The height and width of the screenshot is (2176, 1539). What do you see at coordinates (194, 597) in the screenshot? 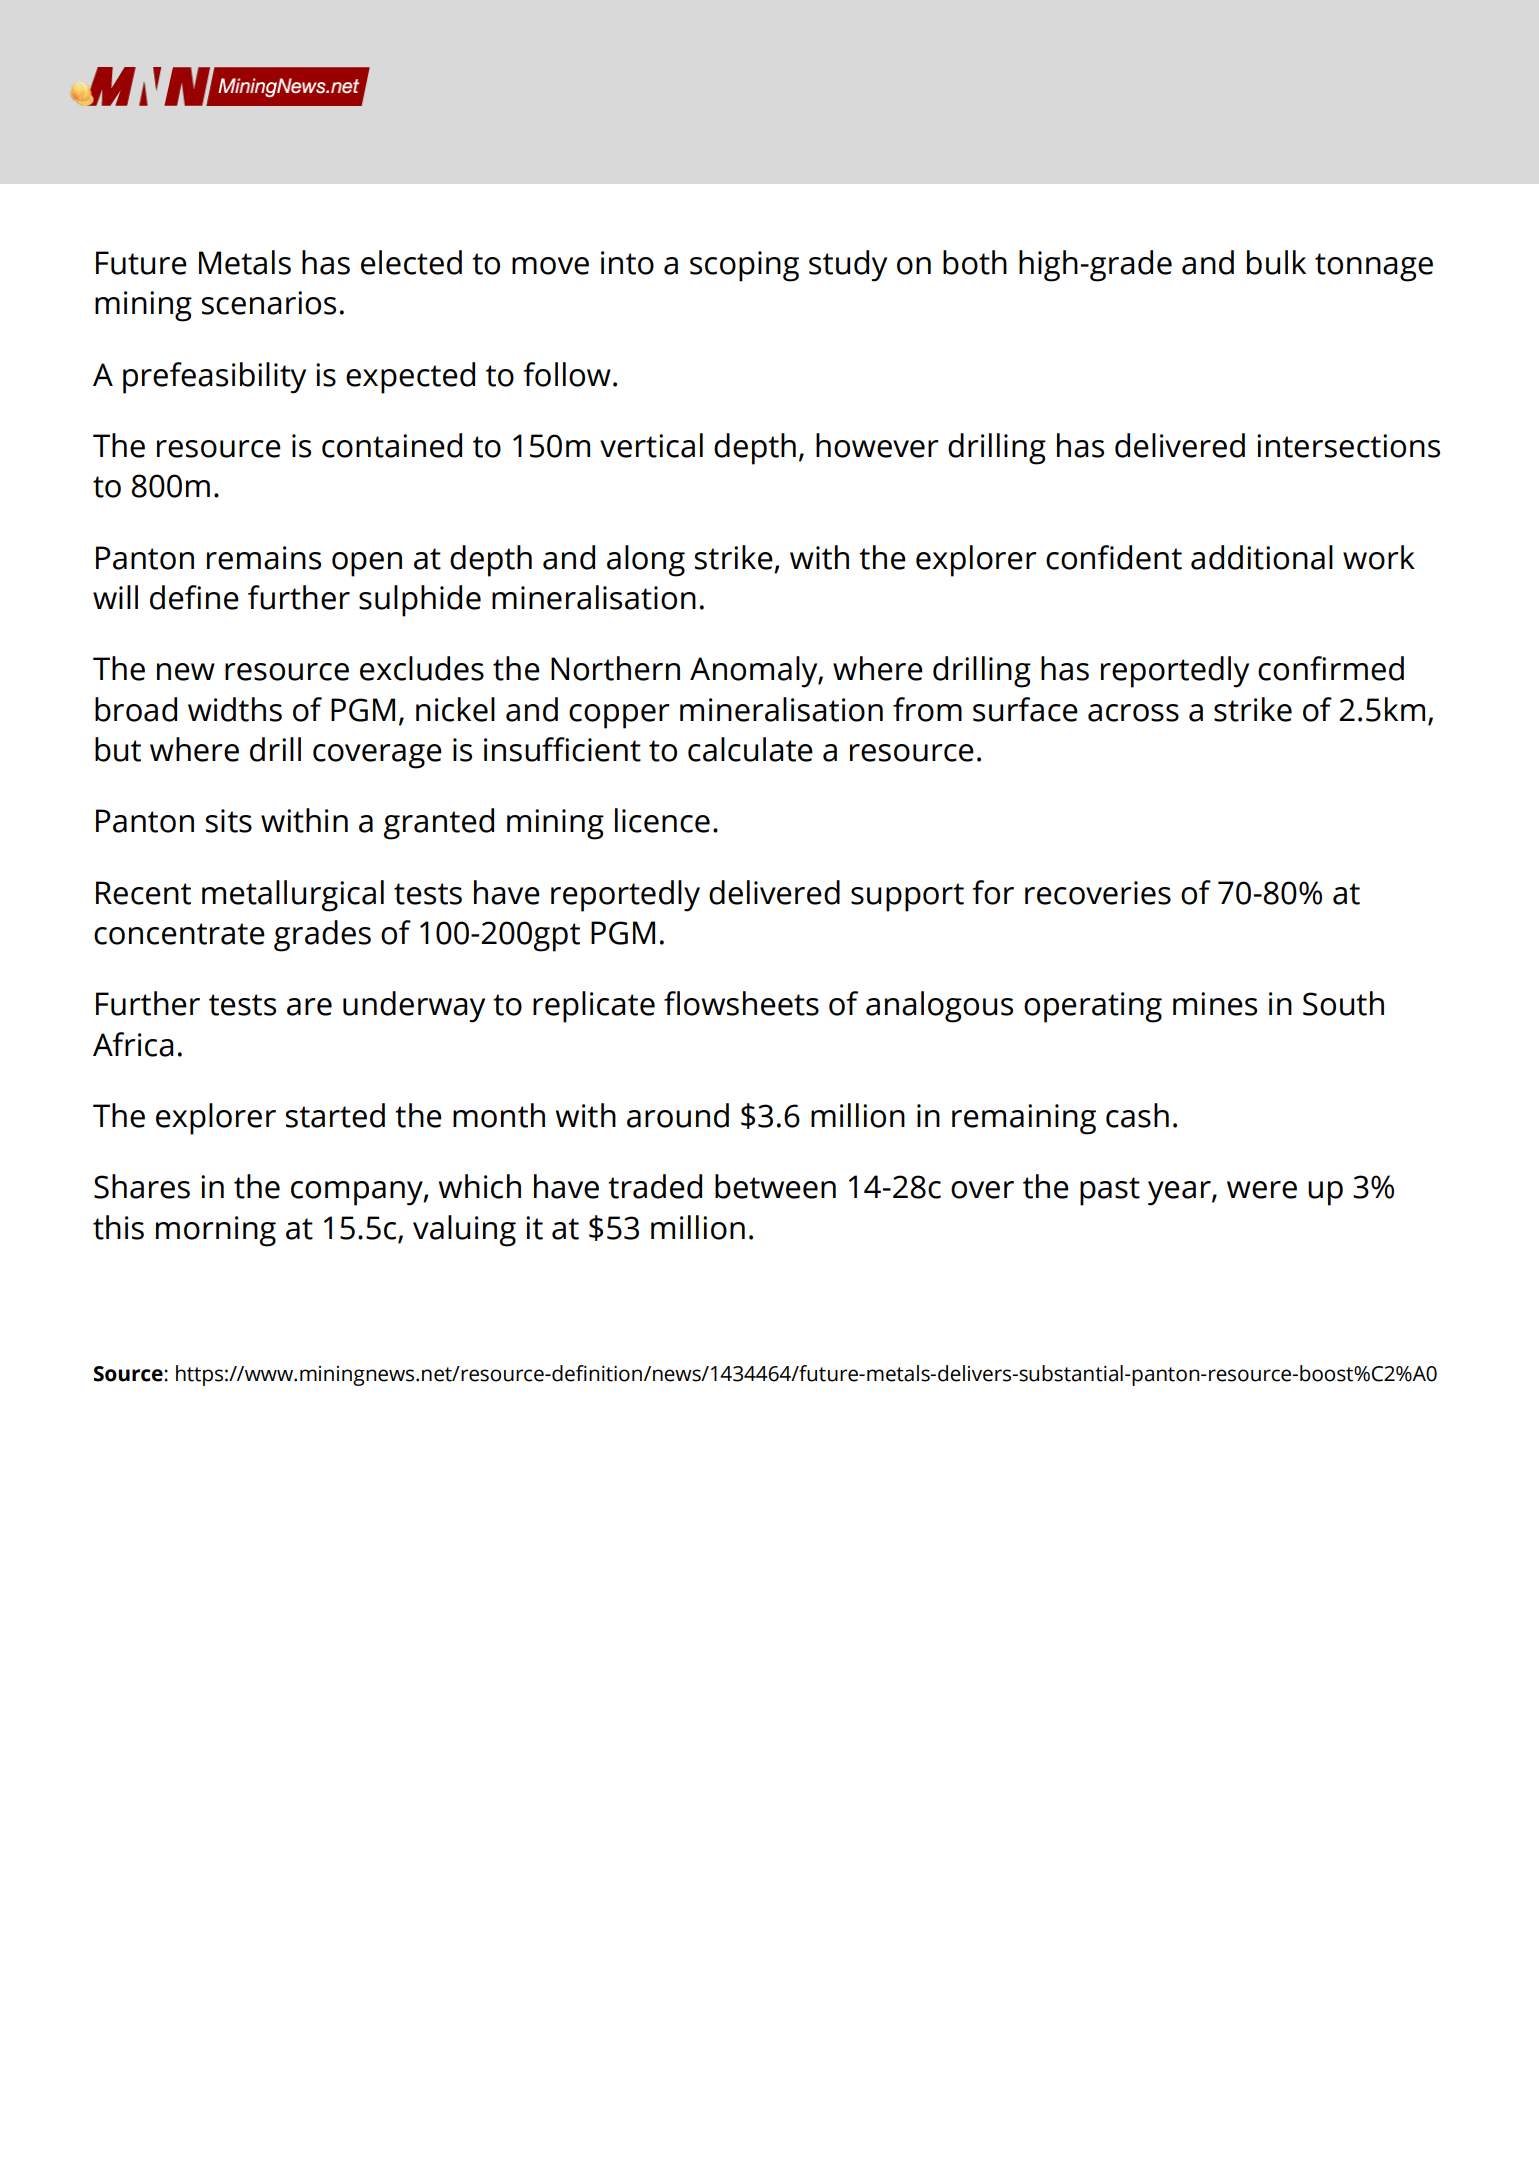
I see `define` at bounding box center [194, 597].
